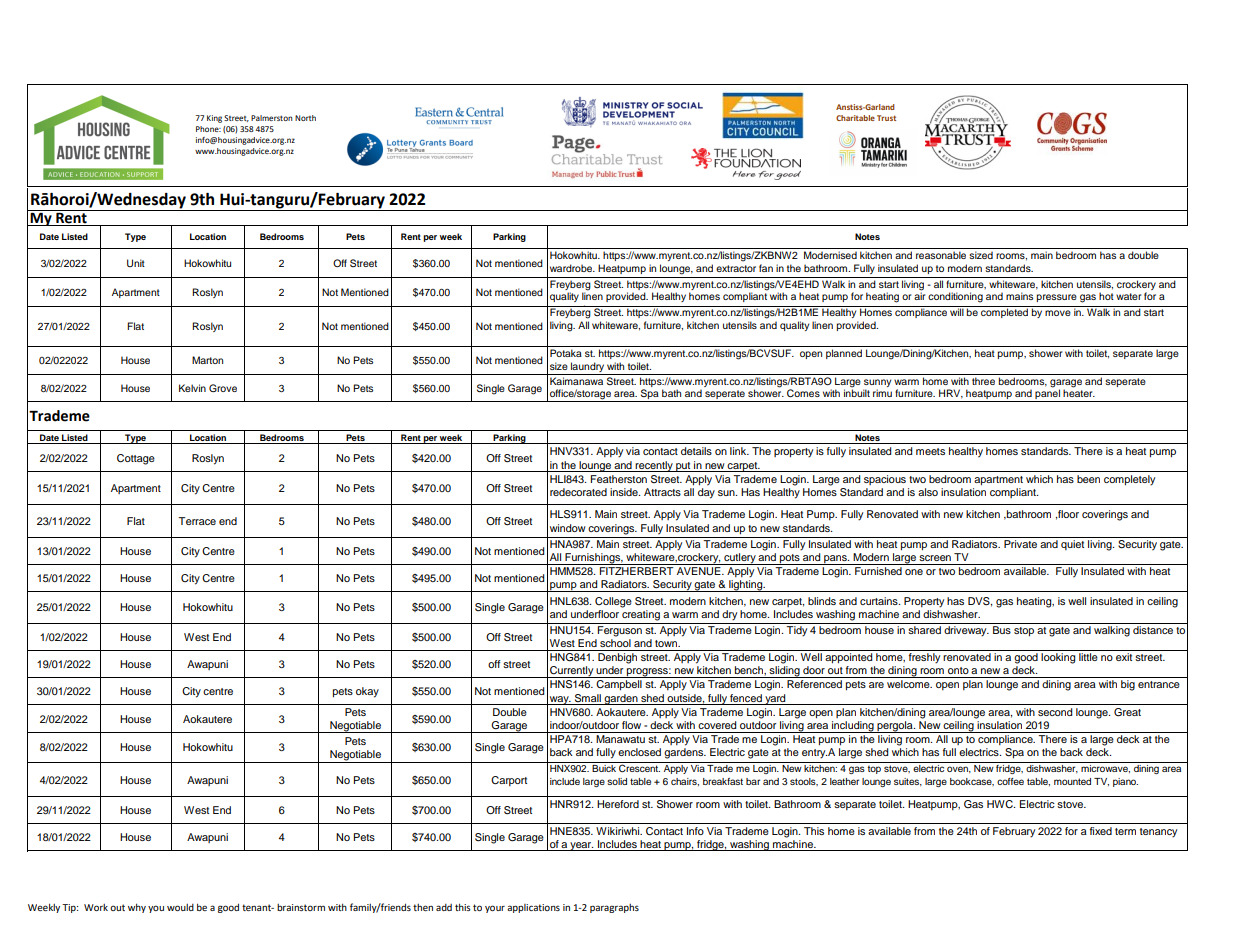 The height and width of the page is (952, 1233). I want to click on Small, so click(588, 698).
